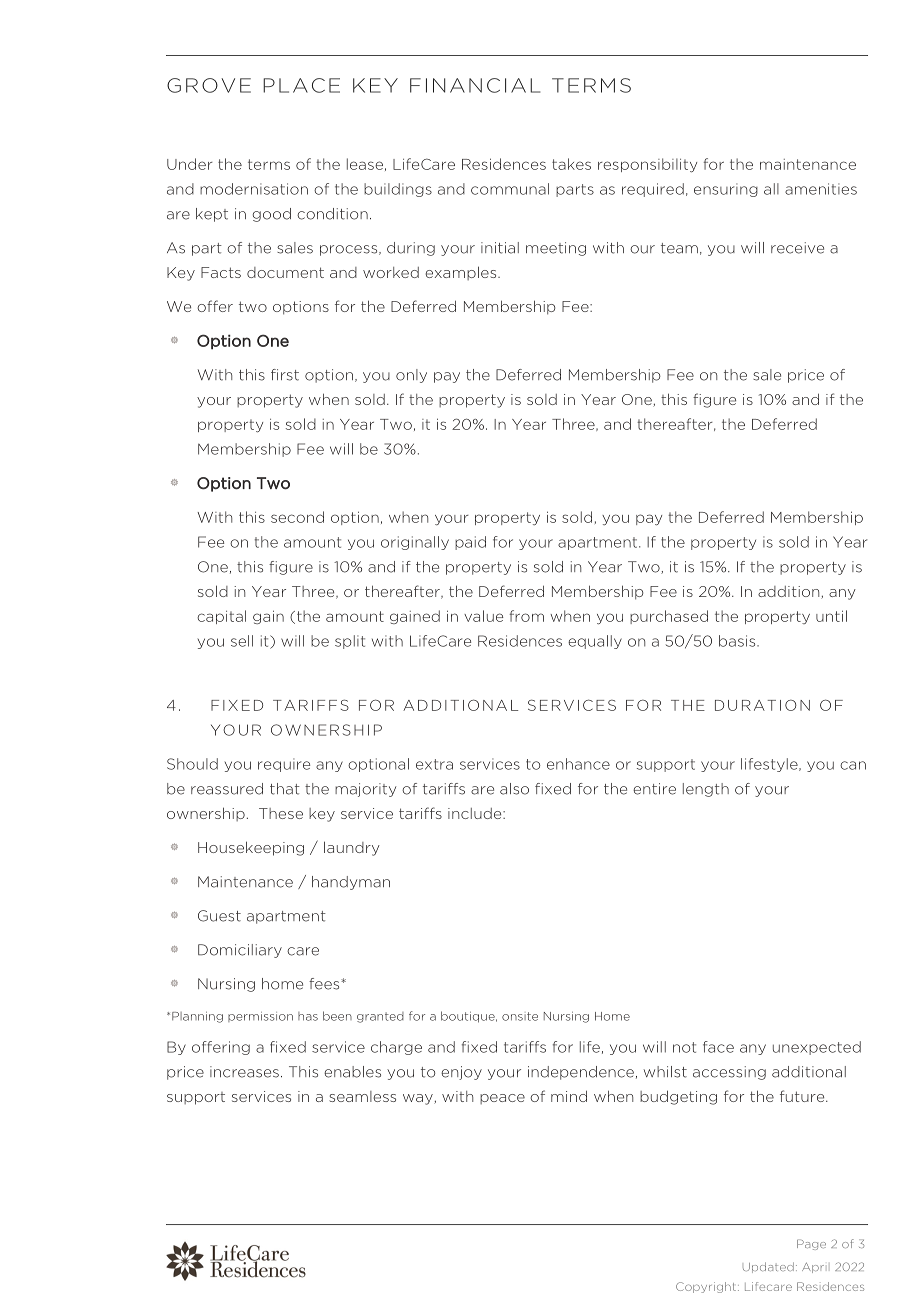  I want to click on first, so click(285, 375).
